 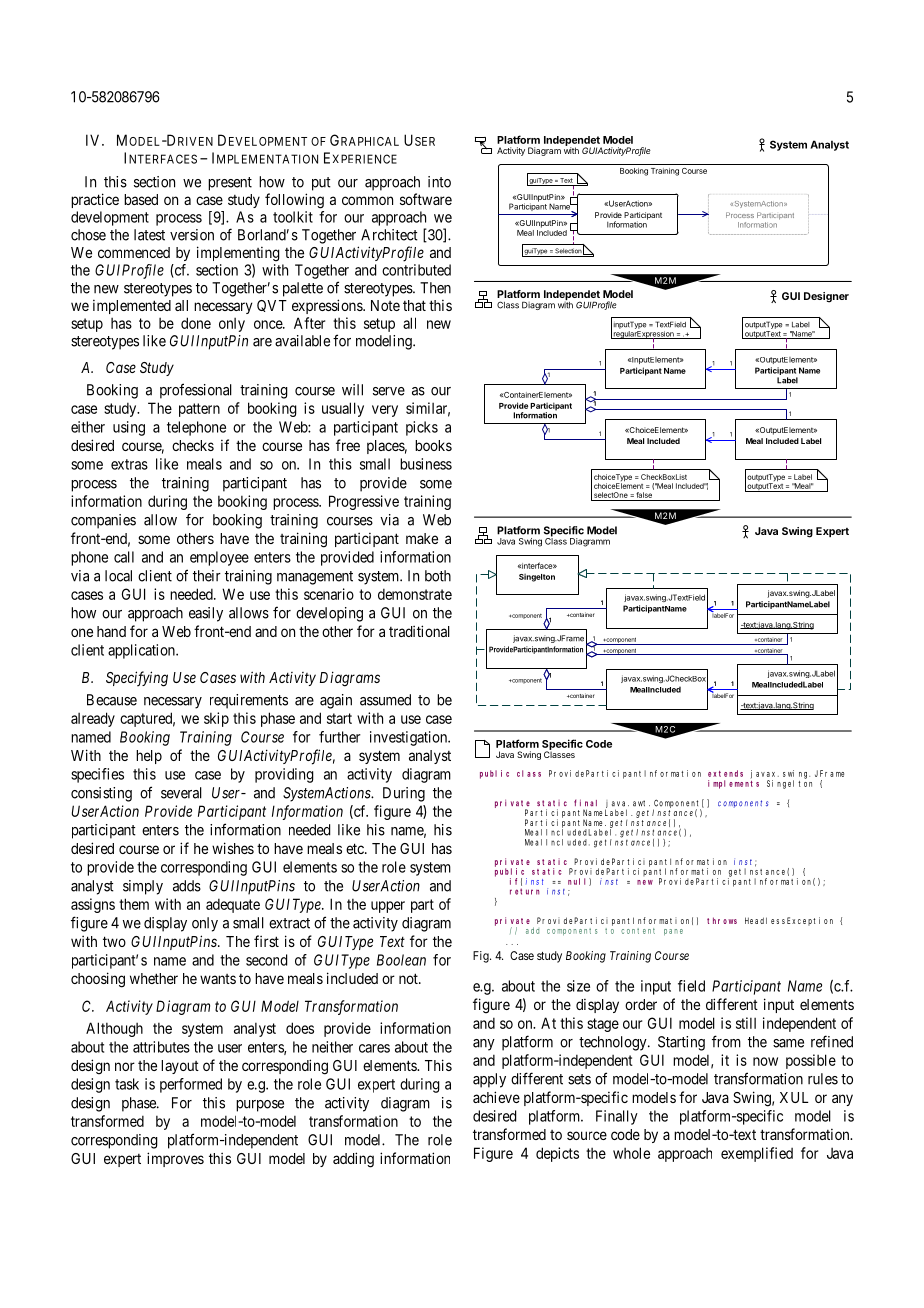 What do you see at coordinates (356, 848) in the image?
I see `etc` at bounding box center [356, 848].
